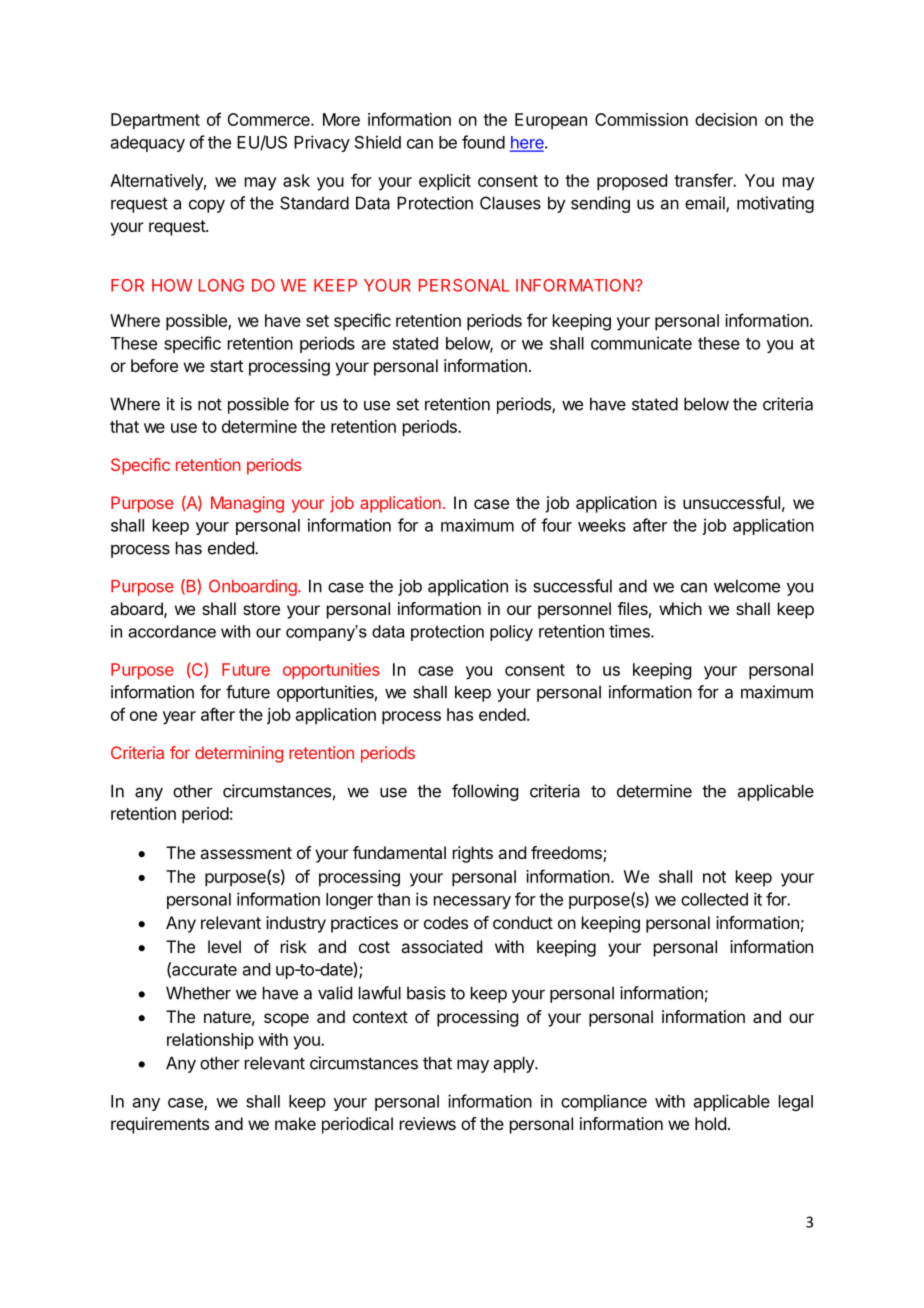 This screenshot has width=924, height=1308. Describe the element at coordinates (210, 1041) in the screenshot. I see `relationship` at that location.
